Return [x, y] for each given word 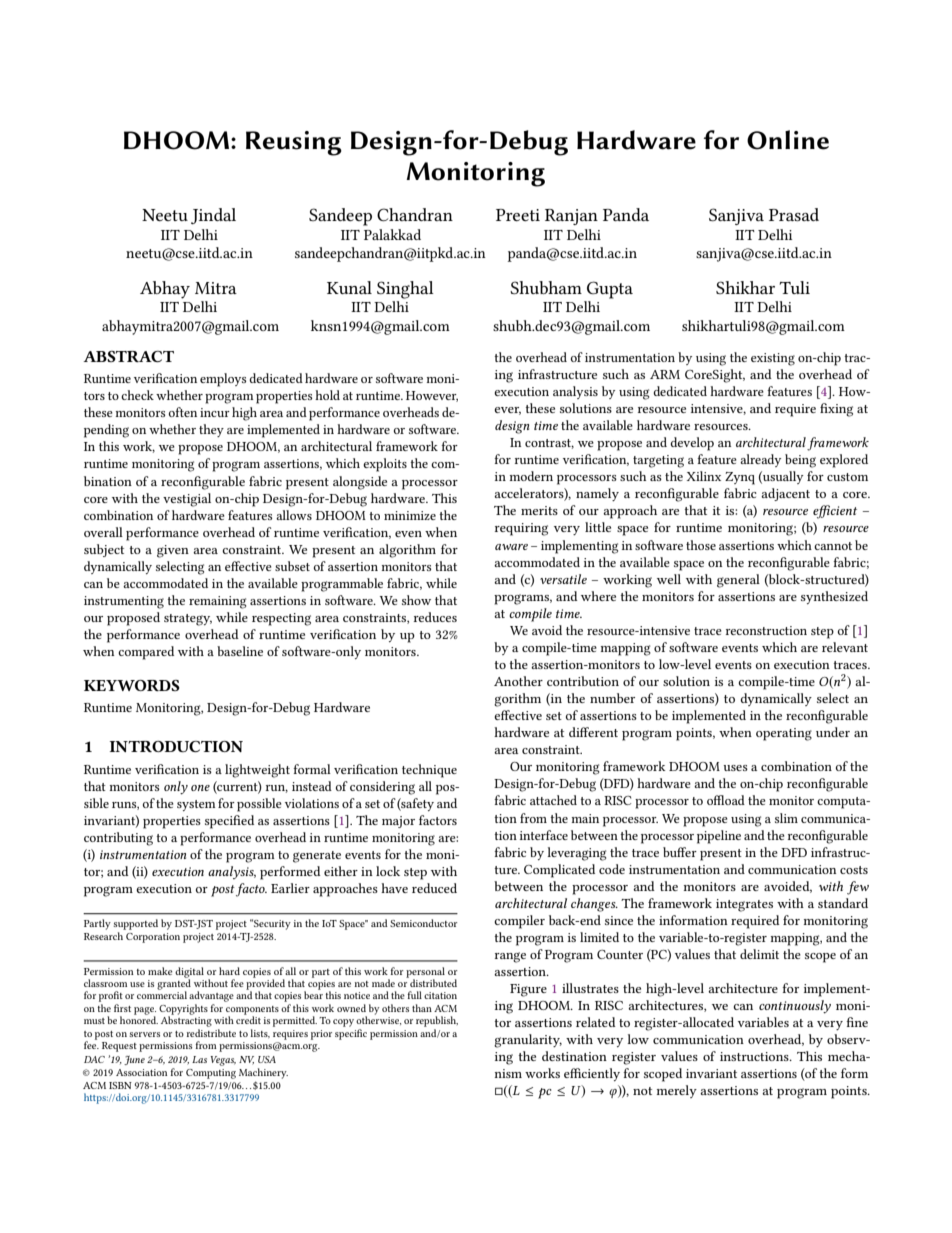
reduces [435, 617]
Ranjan [571, 217]
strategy [188, 620]
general [738, 581]
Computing [211, 1074]
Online [788, 140]
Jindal [213, 216]
